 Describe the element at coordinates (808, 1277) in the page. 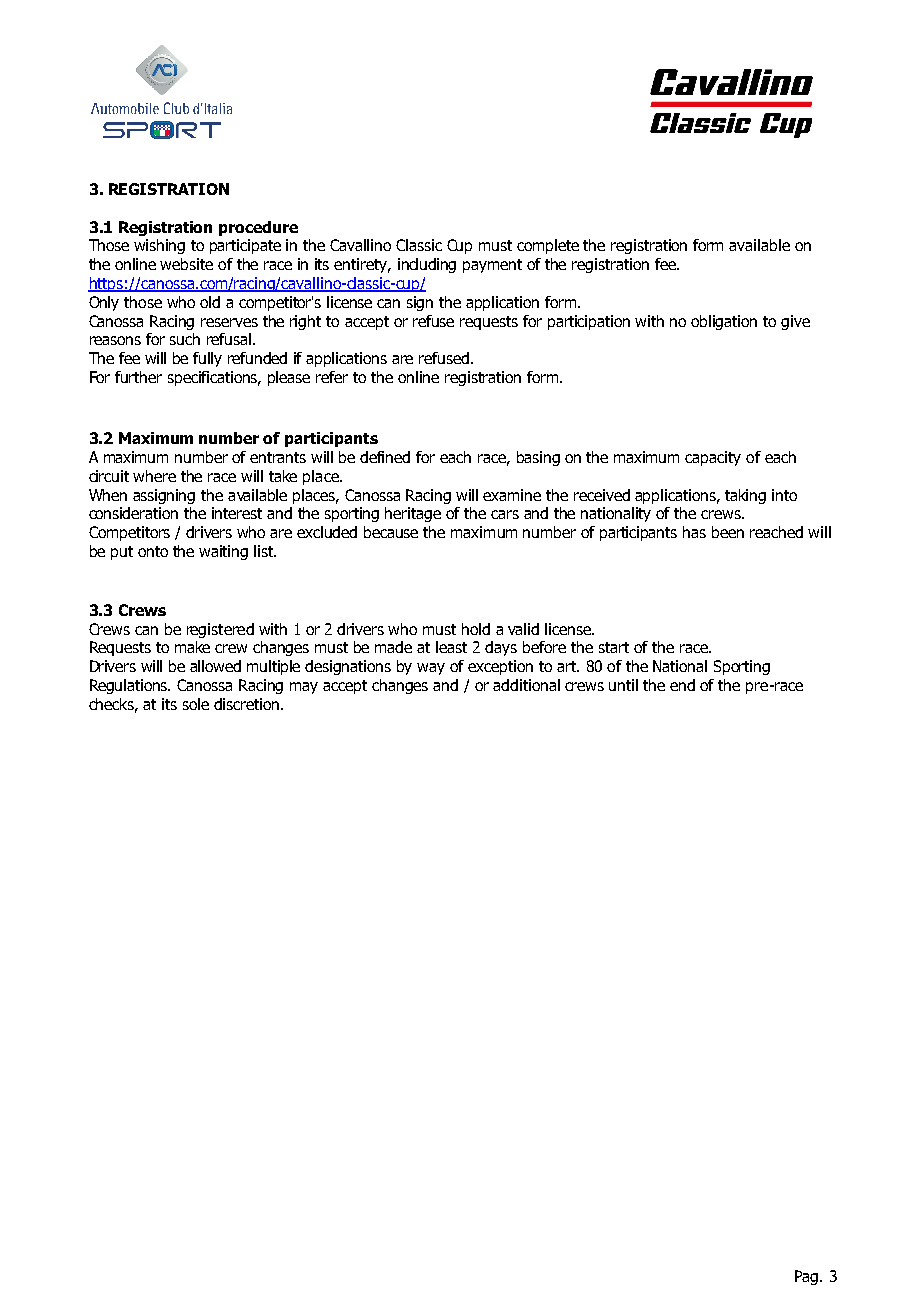

I see `Pag` at that location.
